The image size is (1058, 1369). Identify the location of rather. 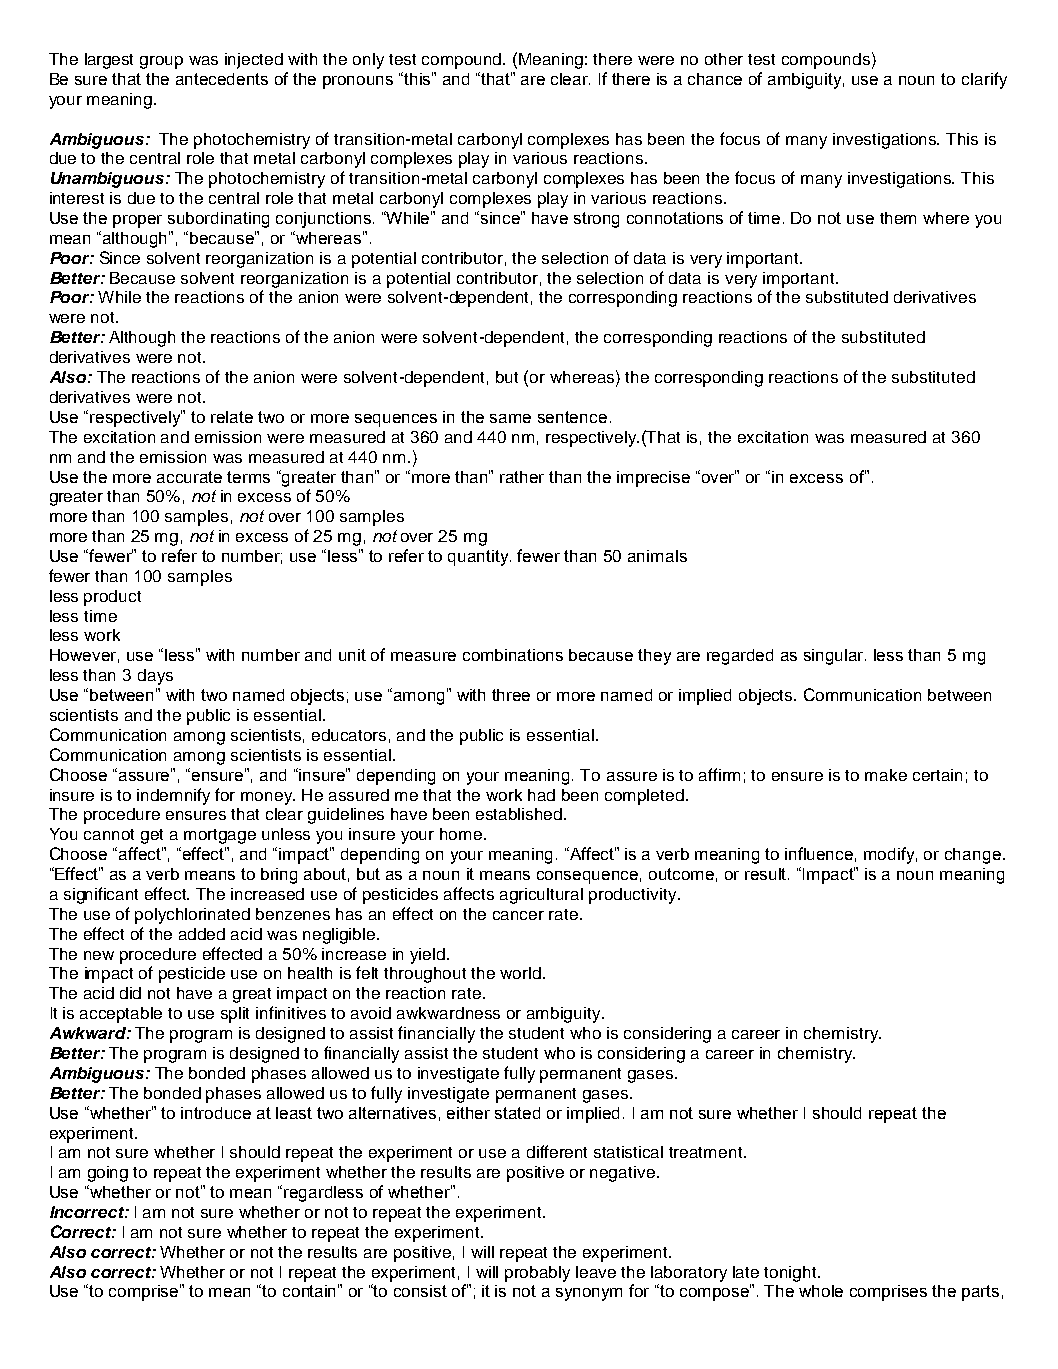
(522, 477).
